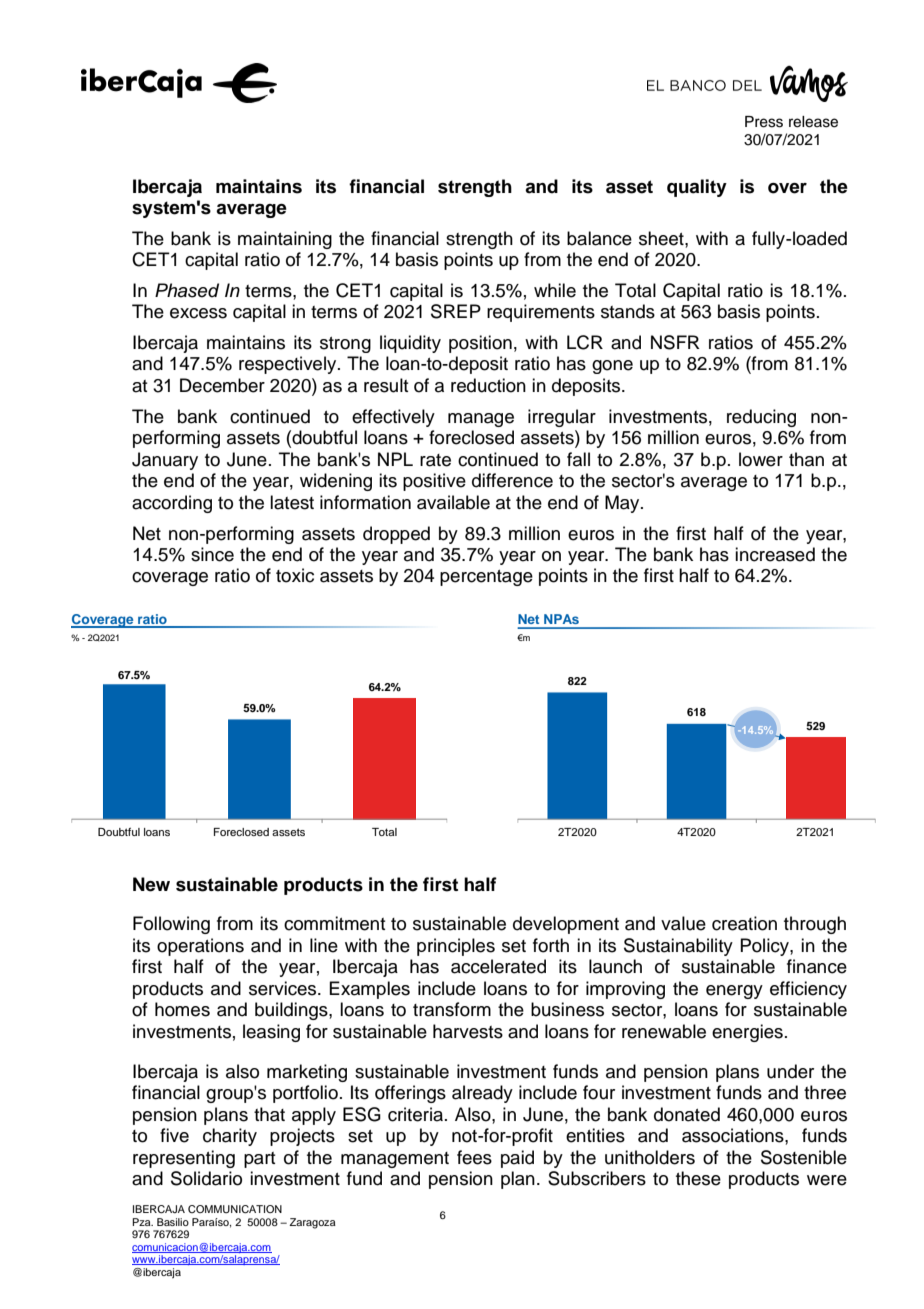 This screenshot has height=1309, width=924. I want to click on maintaining, so click(285, 240).
